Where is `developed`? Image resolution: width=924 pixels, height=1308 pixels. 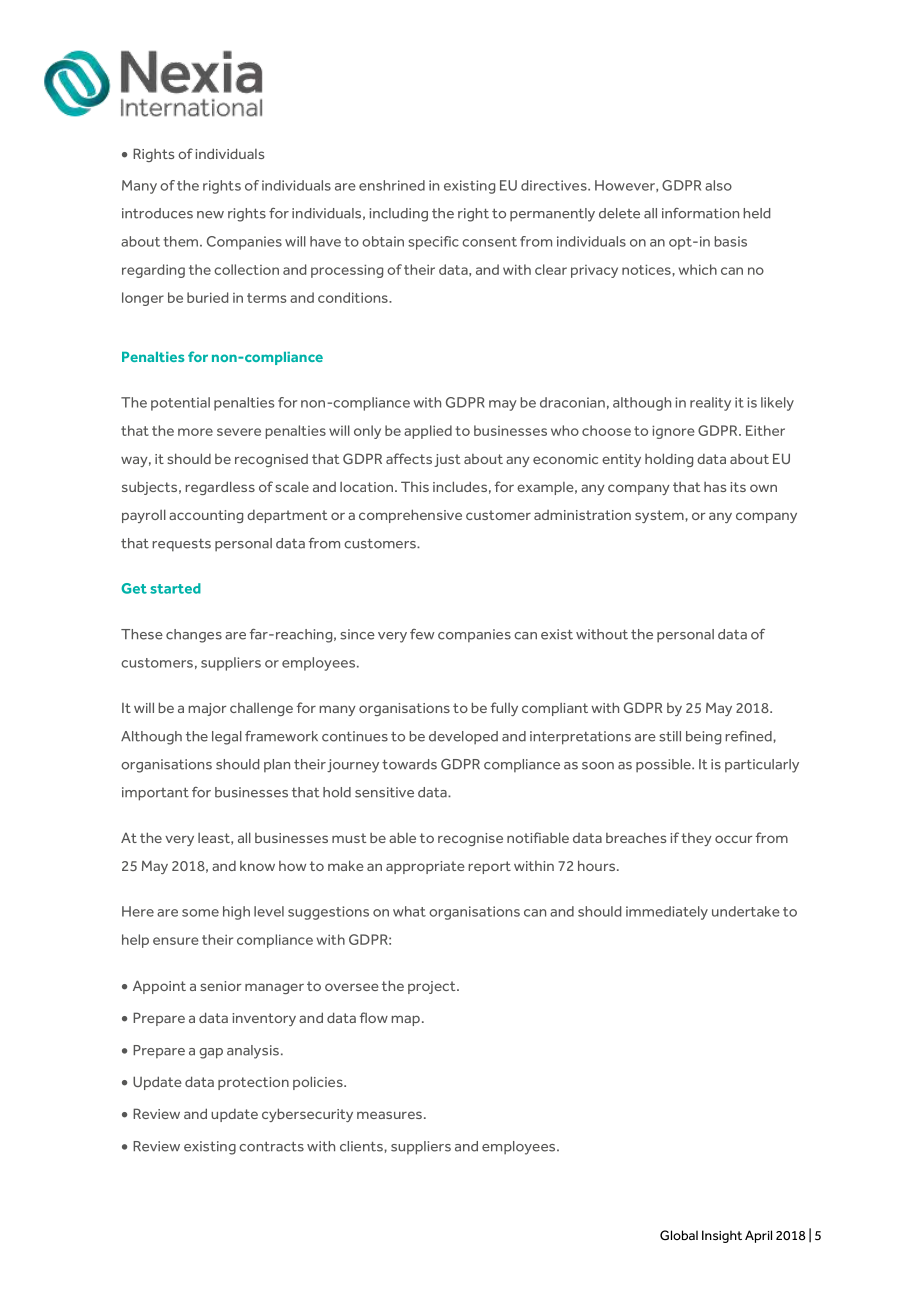 developed is located at coordinates (463, 737).
